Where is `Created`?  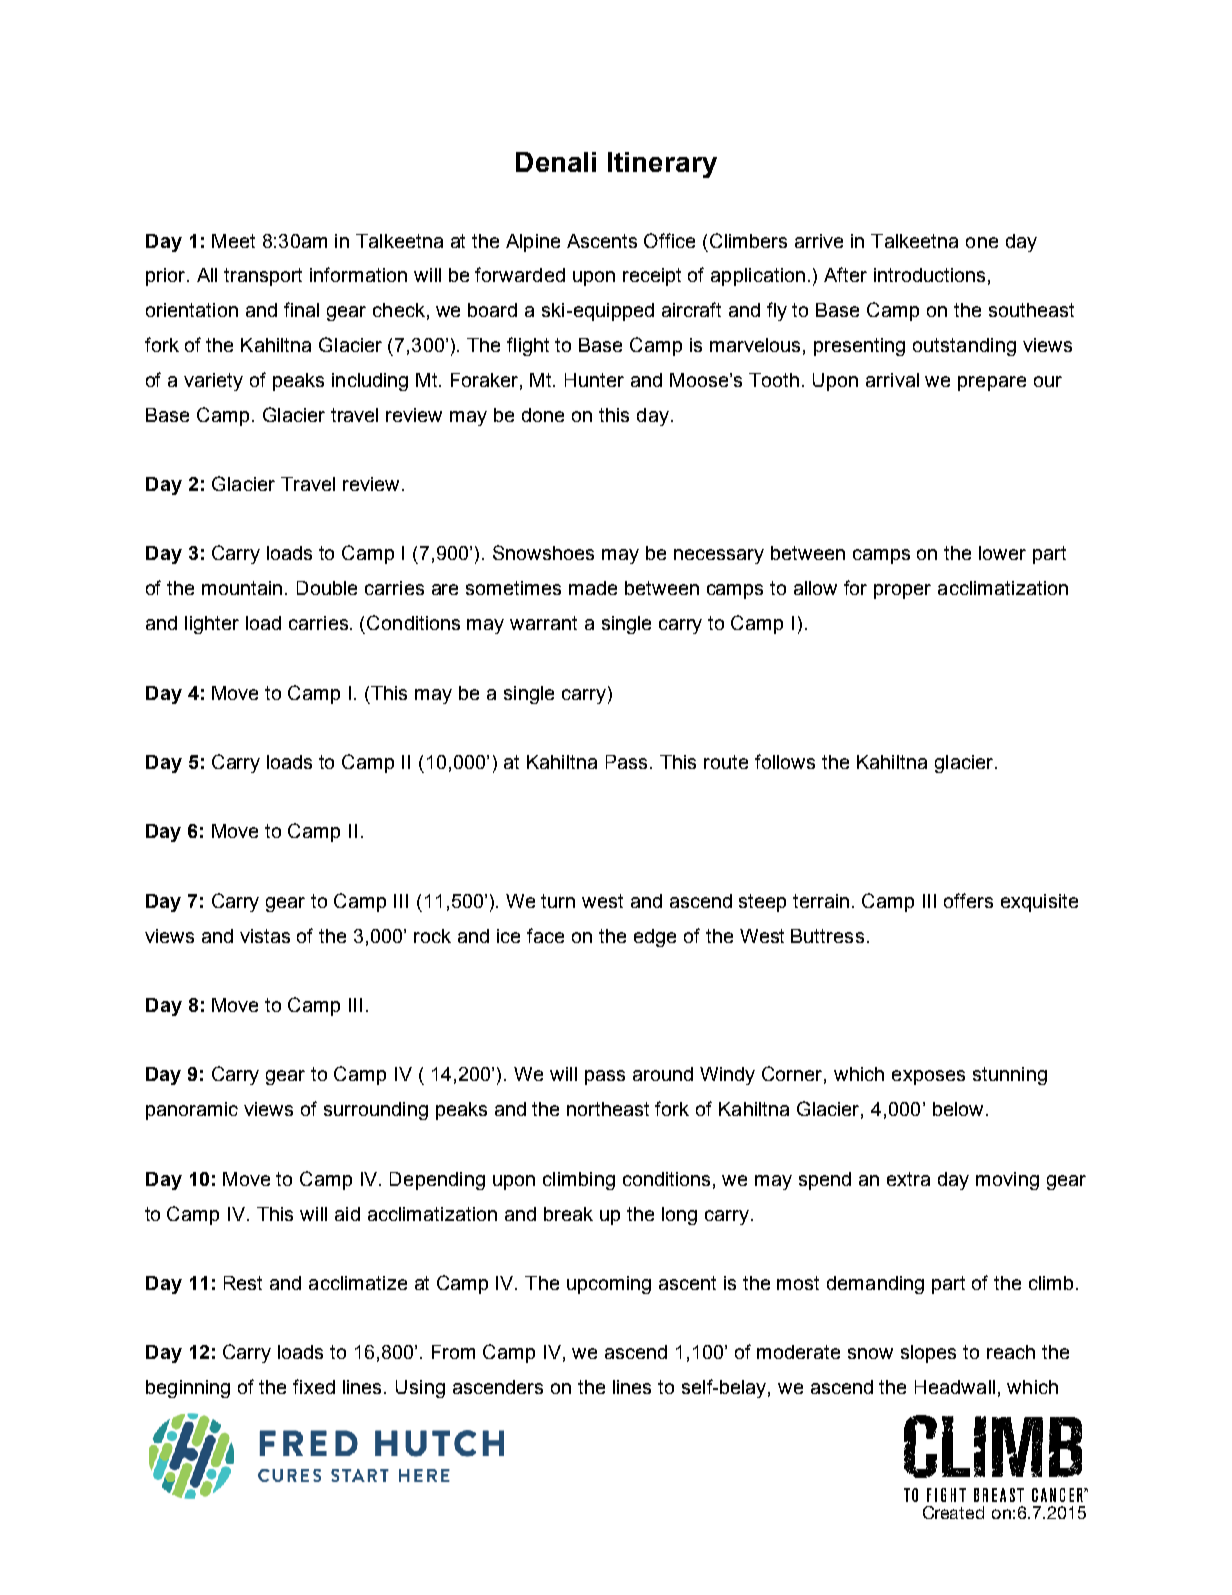 Created is located at coordinates (953, 1512).
